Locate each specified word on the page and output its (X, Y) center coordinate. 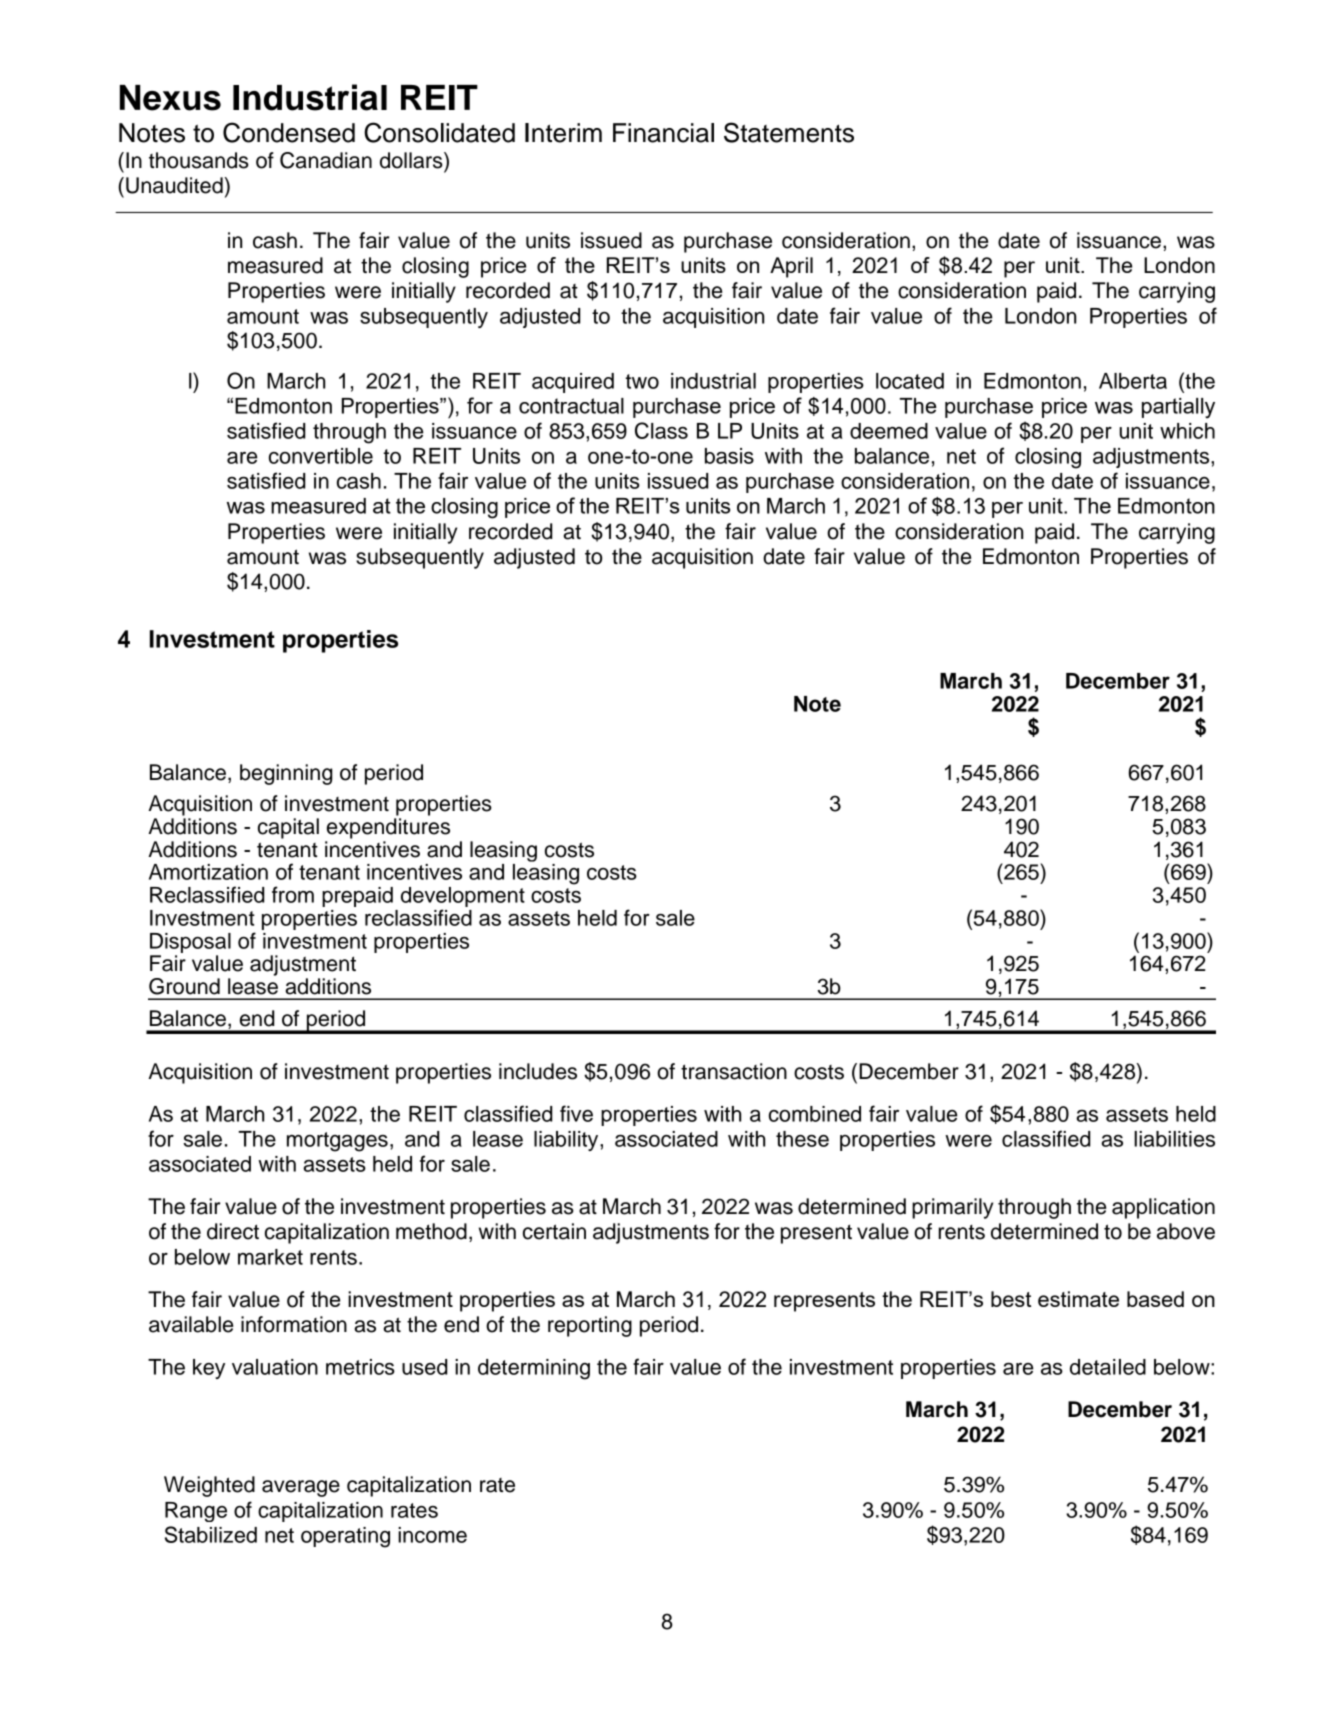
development (463, 898)
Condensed (289, 132)
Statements (789, 132)
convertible (321, 456)
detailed (1108, 1367)
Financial (663, 133)
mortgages (337, 1142)
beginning (286, 774)
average (301, 1488)
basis (729, 456)
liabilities (1174, 1139)
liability (567, 1141)
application (1163, 1208)
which (1187, 431)
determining (534, 1369)
